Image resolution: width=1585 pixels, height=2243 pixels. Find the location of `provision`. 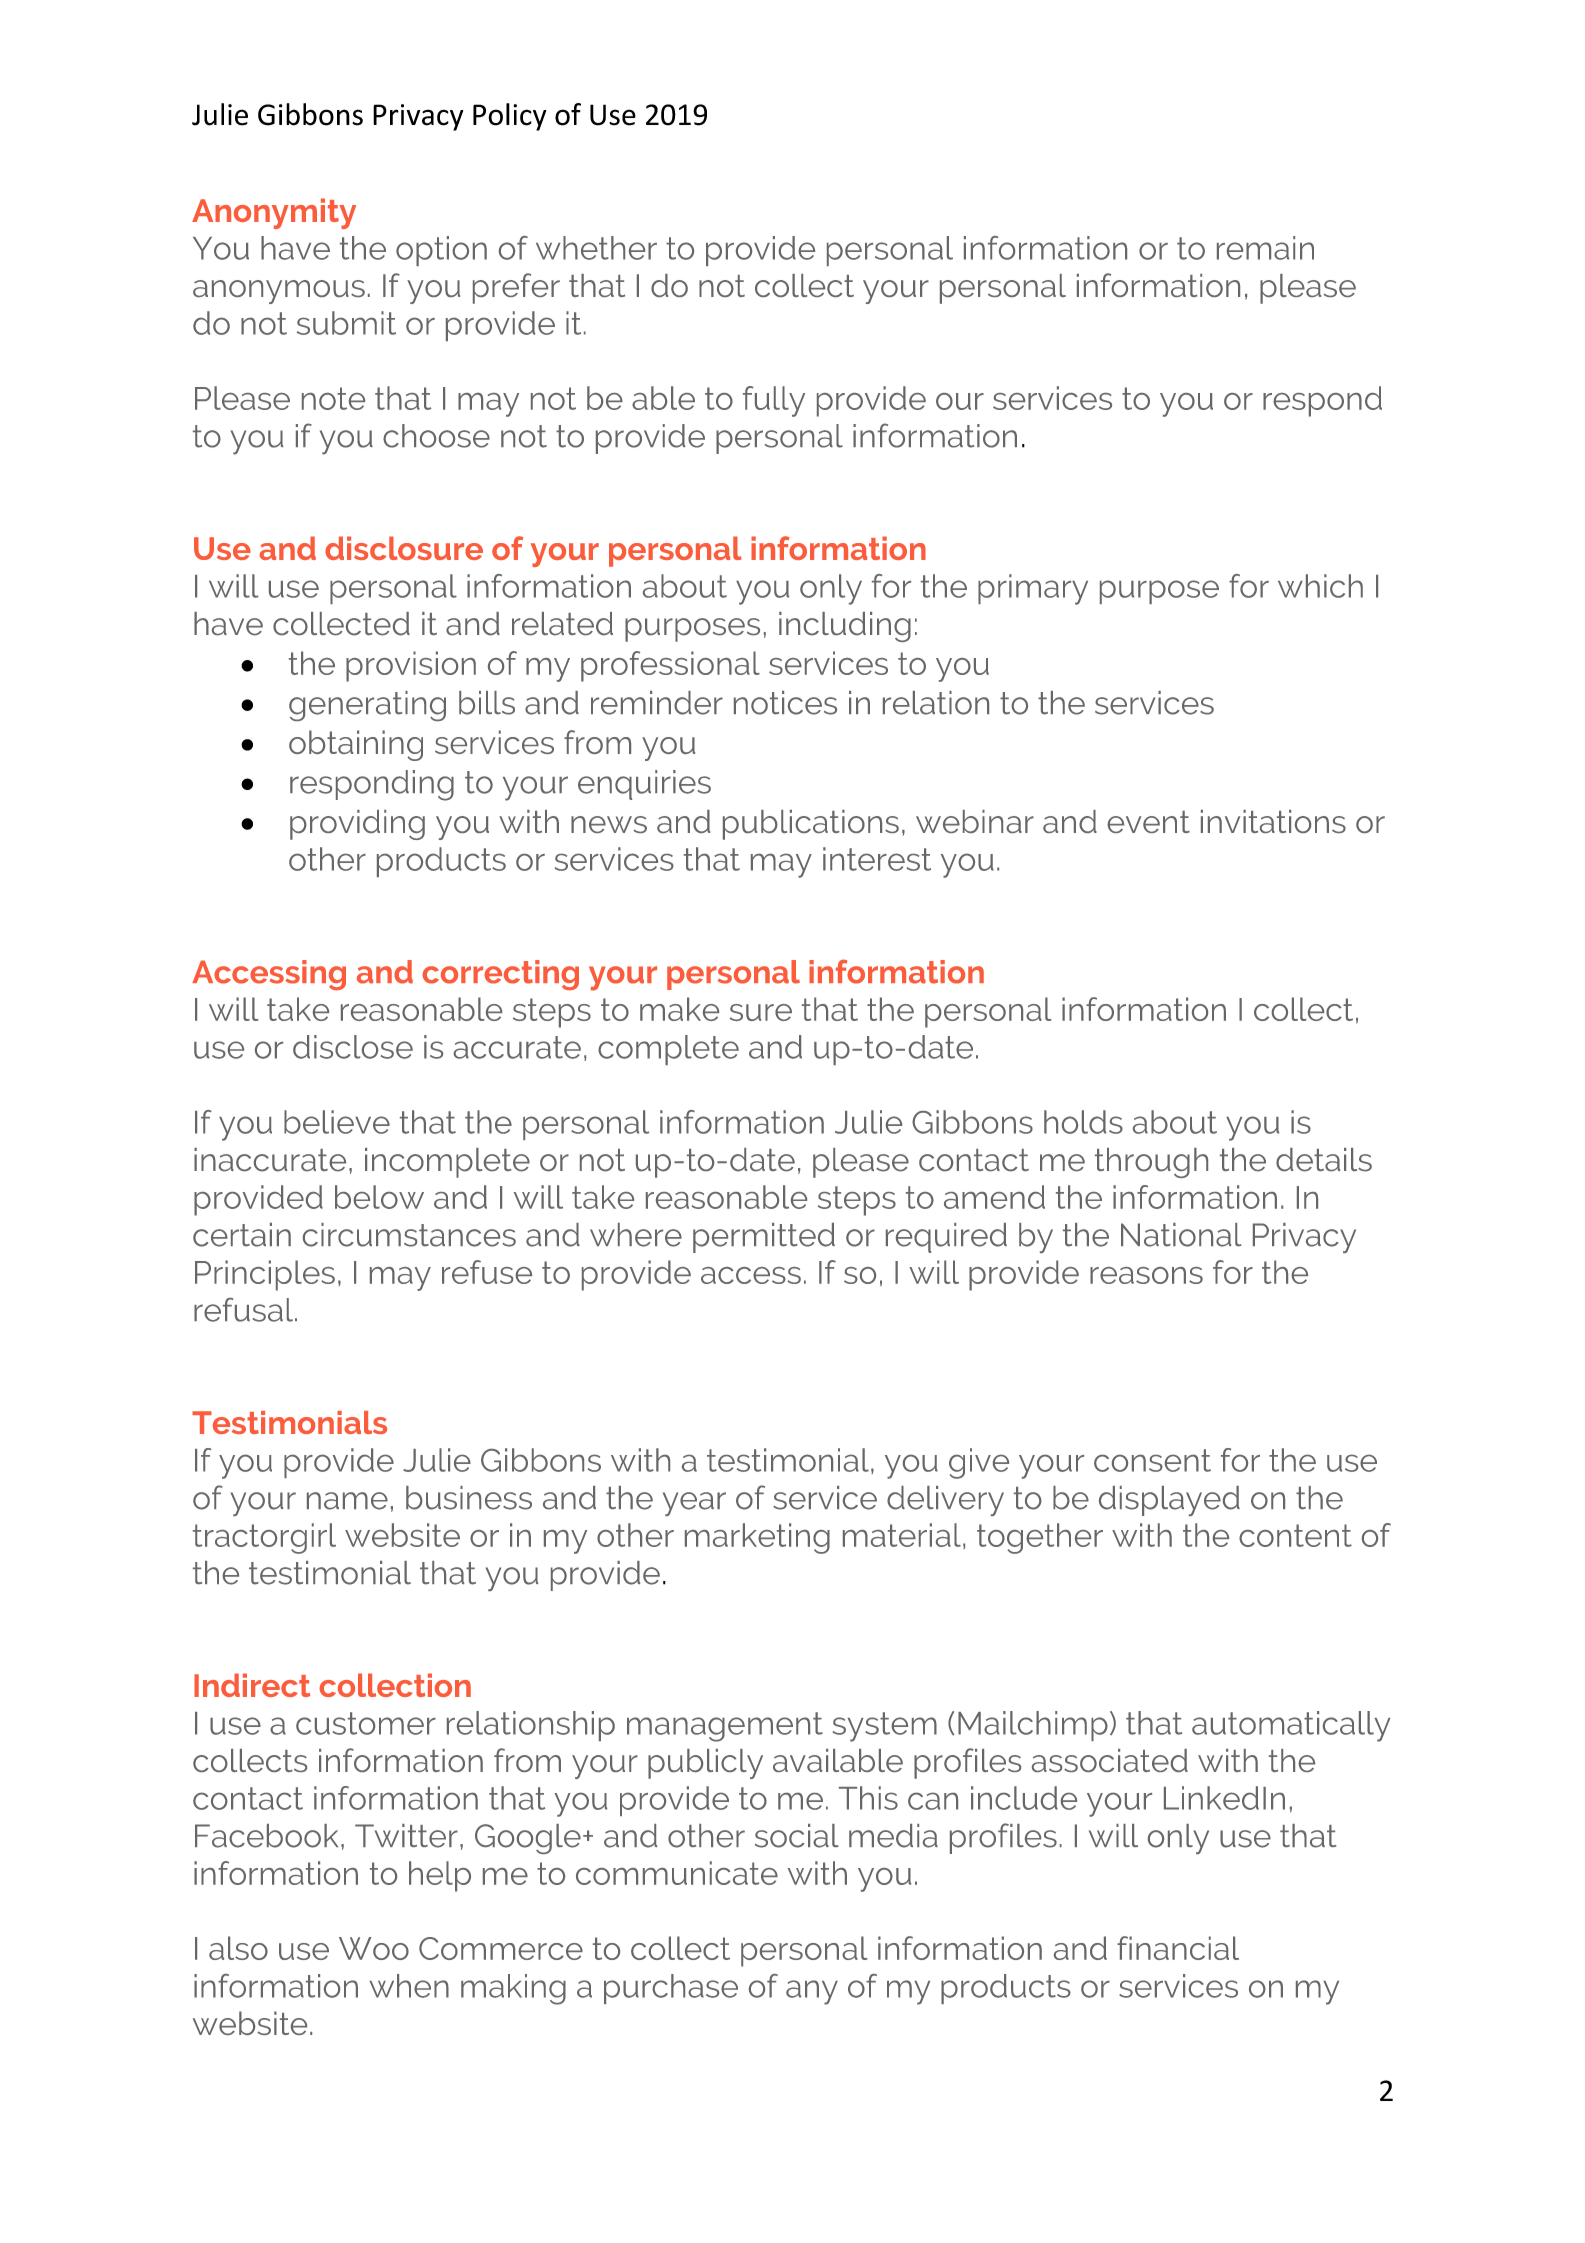

provision is located at coordinates (411, 666).
